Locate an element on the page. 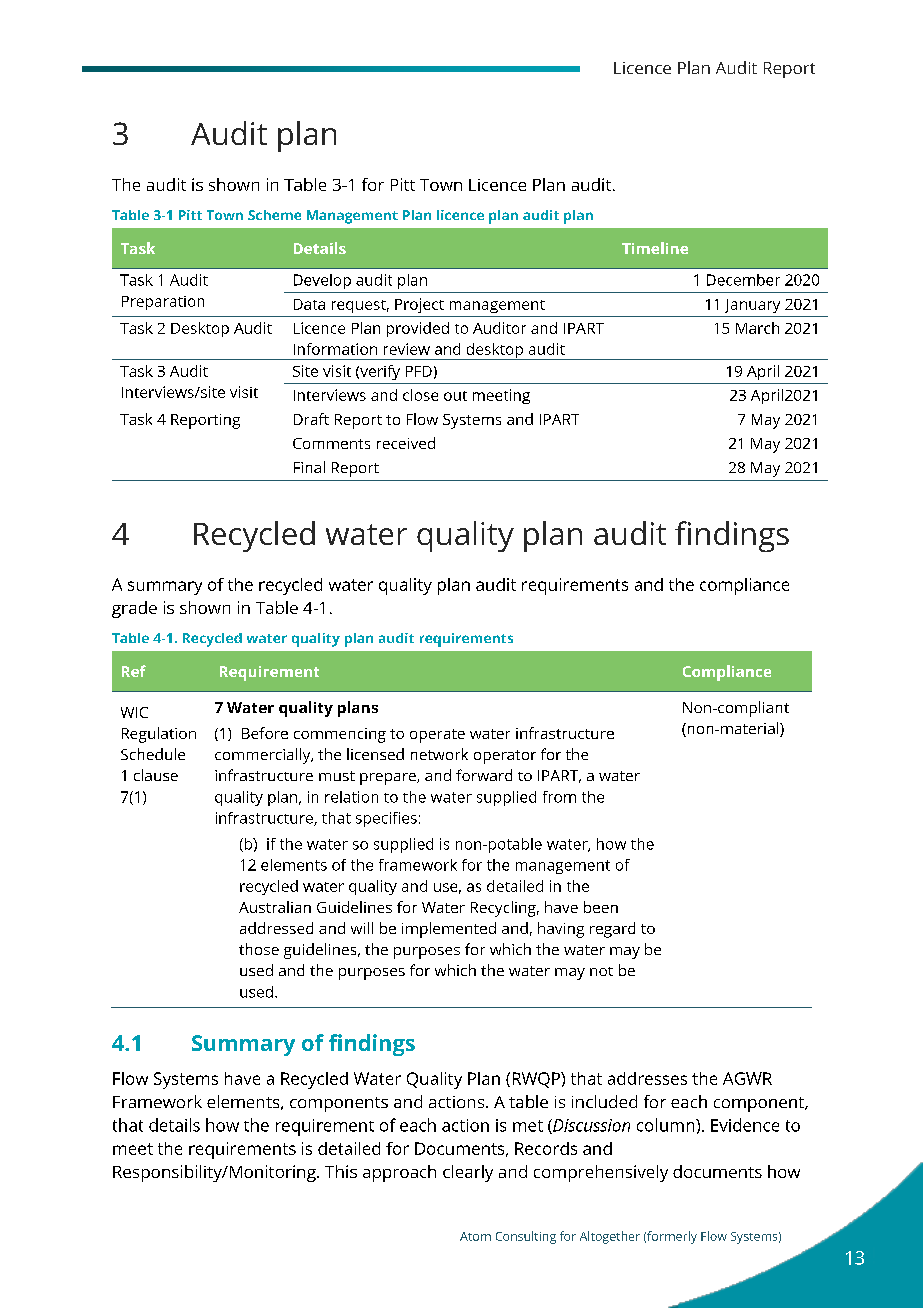 Image resolution: width=924 pixels, height=1308 pixels. Scheme is located at coordinates (274, 215).
